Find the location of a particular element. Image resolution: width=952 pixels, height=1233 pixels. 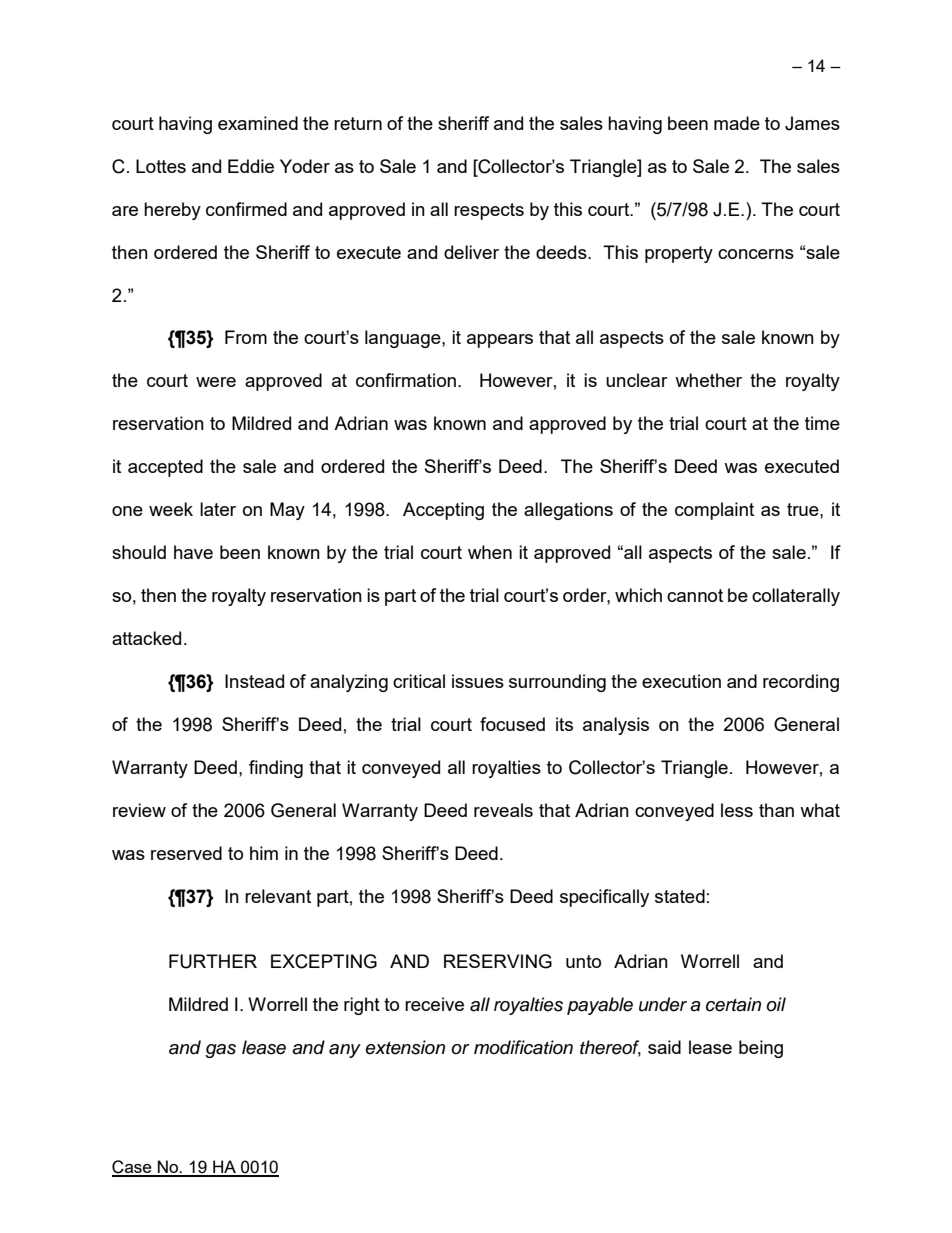

Case is located at coordinates (133, 1168).
